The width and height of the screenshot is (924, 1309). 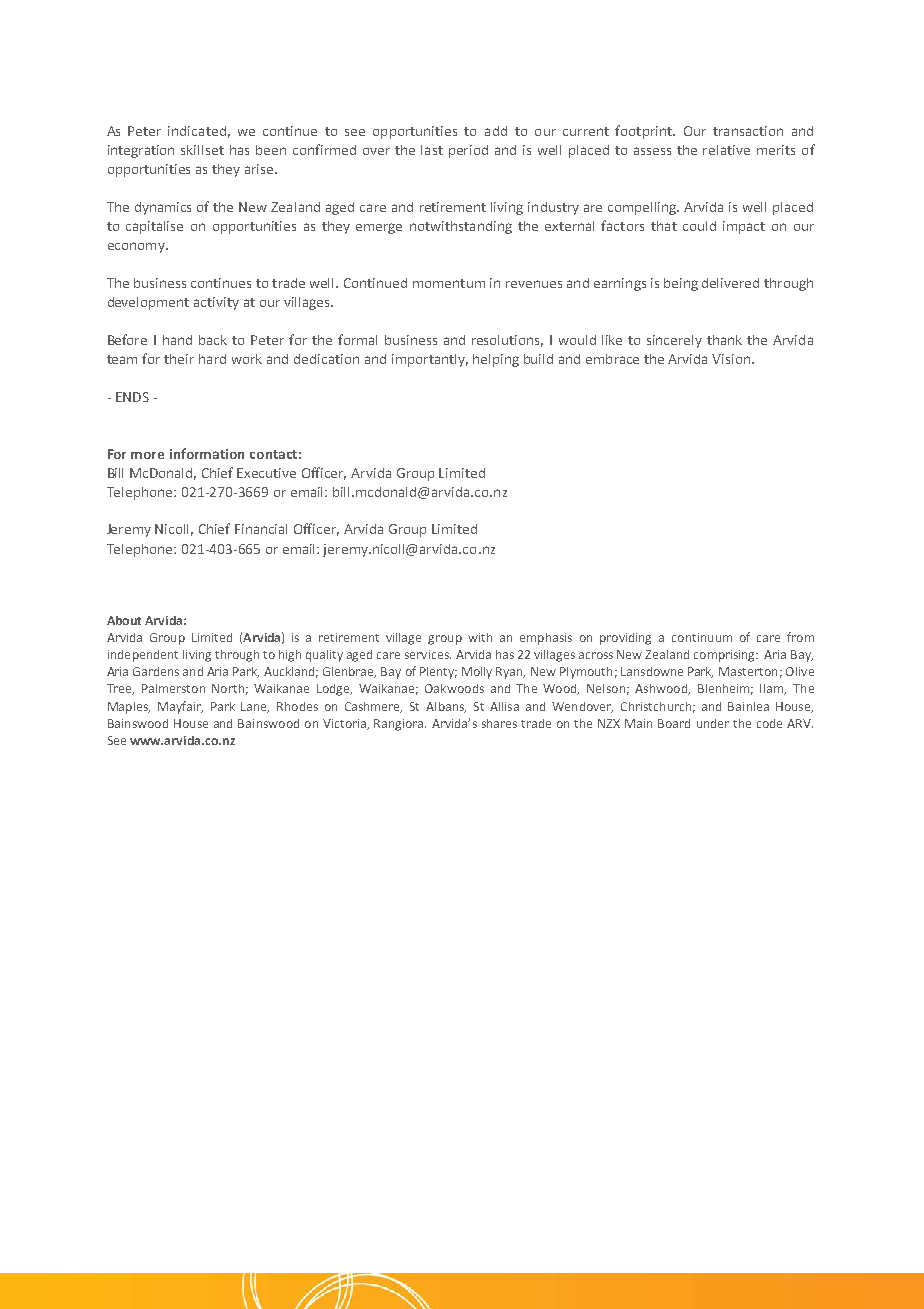 What do you see at coordinates (732, 359) in the screenshot?
I see `Vision` at bounding box center [732, 359].
